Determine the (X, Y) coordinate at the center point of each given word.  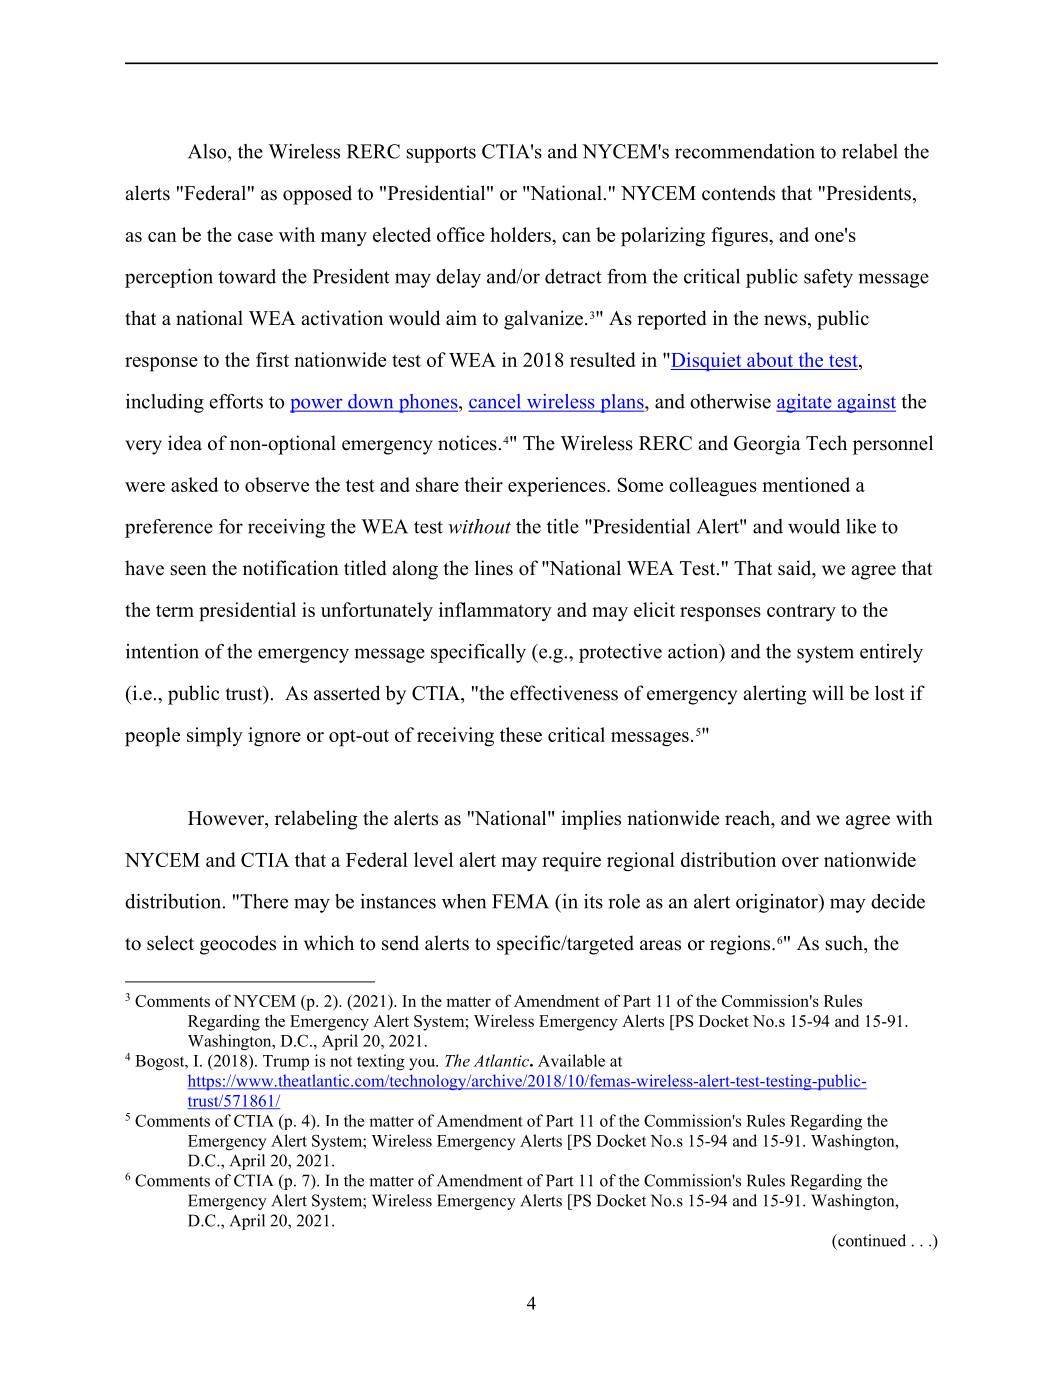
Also (208, 151)
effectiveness (564, 693)
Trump (286, 1063)
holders (521, 234)
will (828, 692)
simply (215, 737)
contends (738, 193)
